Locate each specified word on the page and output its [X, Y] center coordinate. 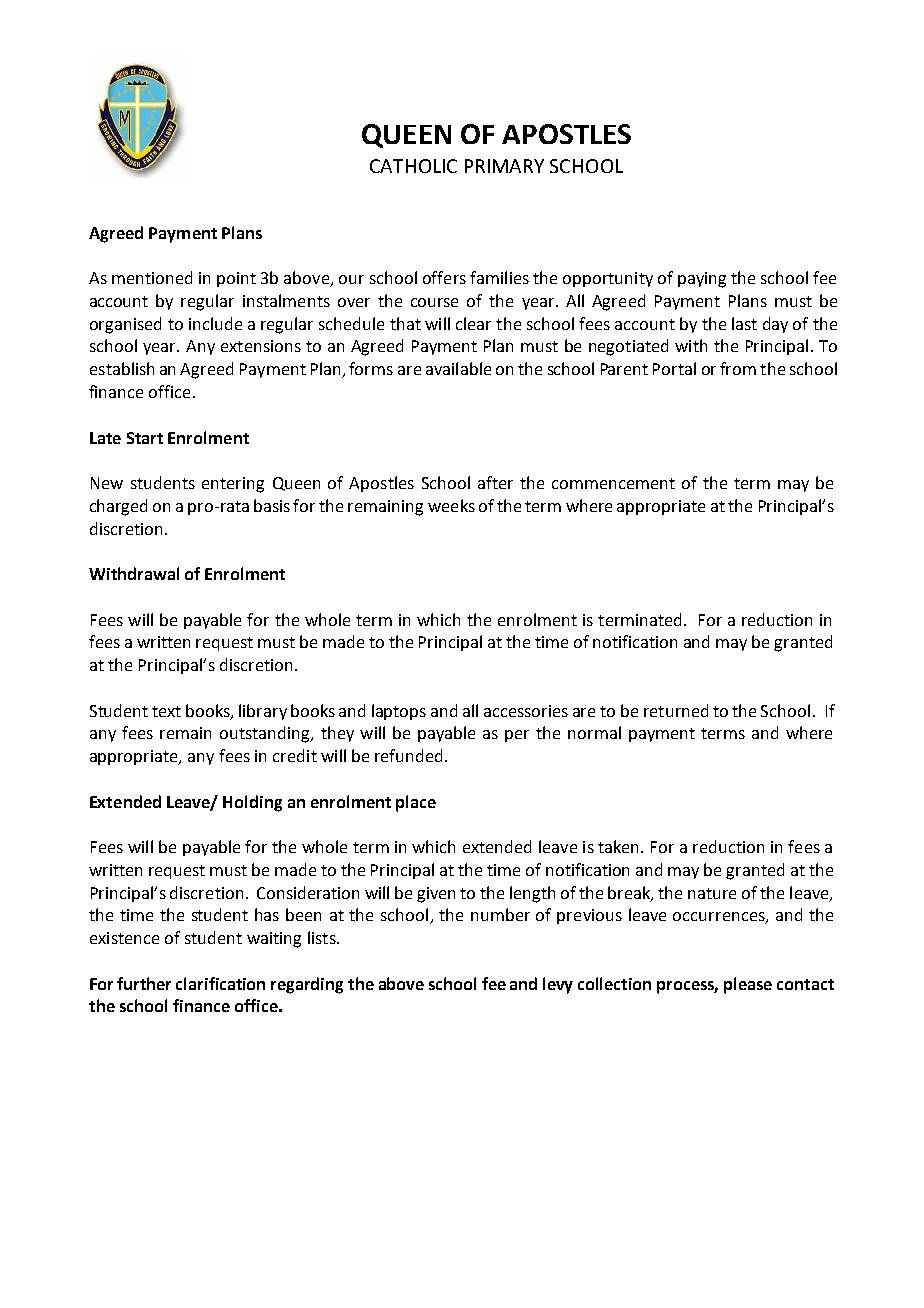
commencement [613, 483]
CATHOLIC [413, 166]
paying [702, 280]
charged [118, 507]
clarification [220, 983]
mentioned [152, 277]
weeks [451, 505]
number [500, 914]
